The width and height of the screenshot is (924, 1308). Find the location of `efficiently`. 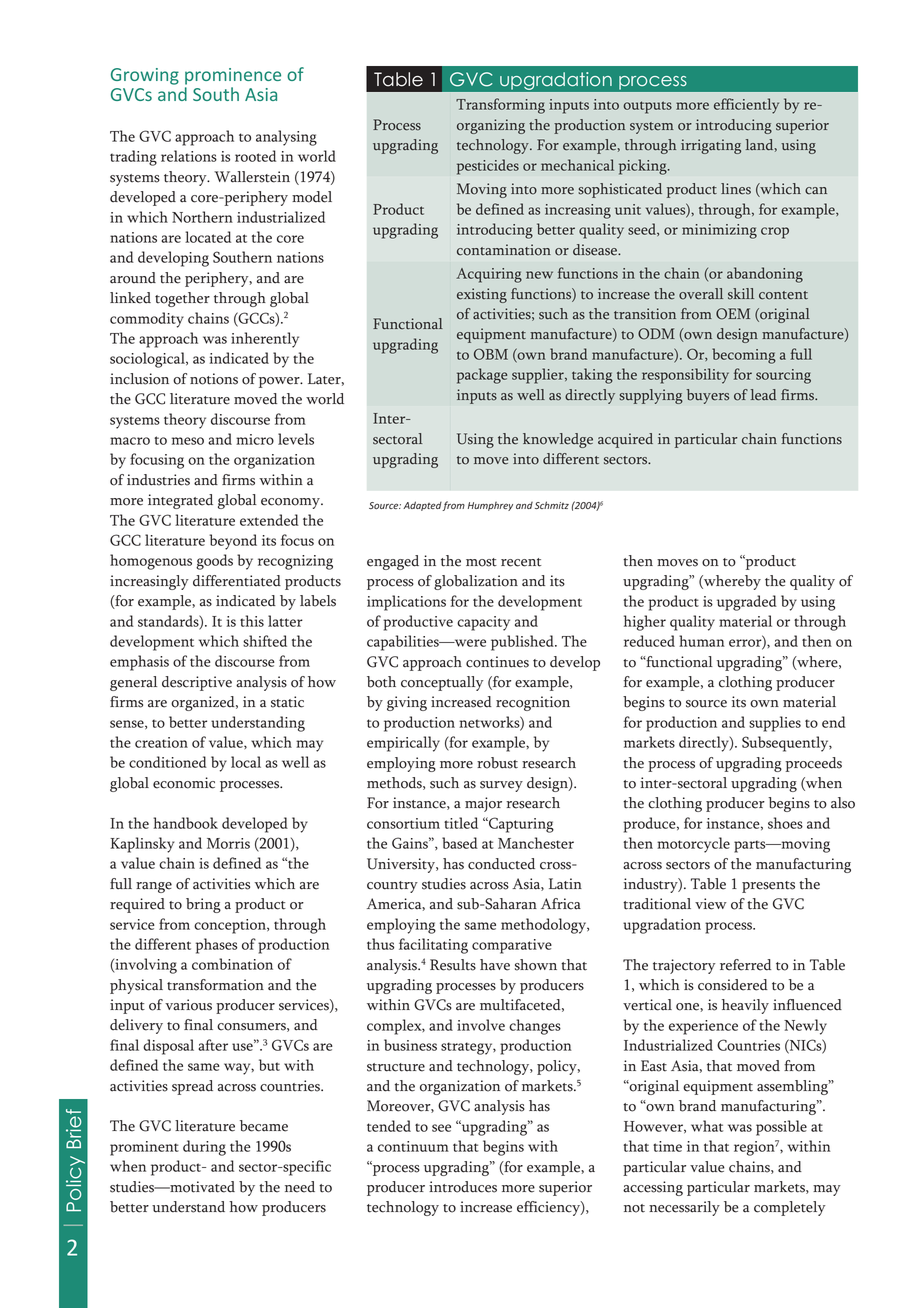

efficiently is located at coordinates (746, 106).
